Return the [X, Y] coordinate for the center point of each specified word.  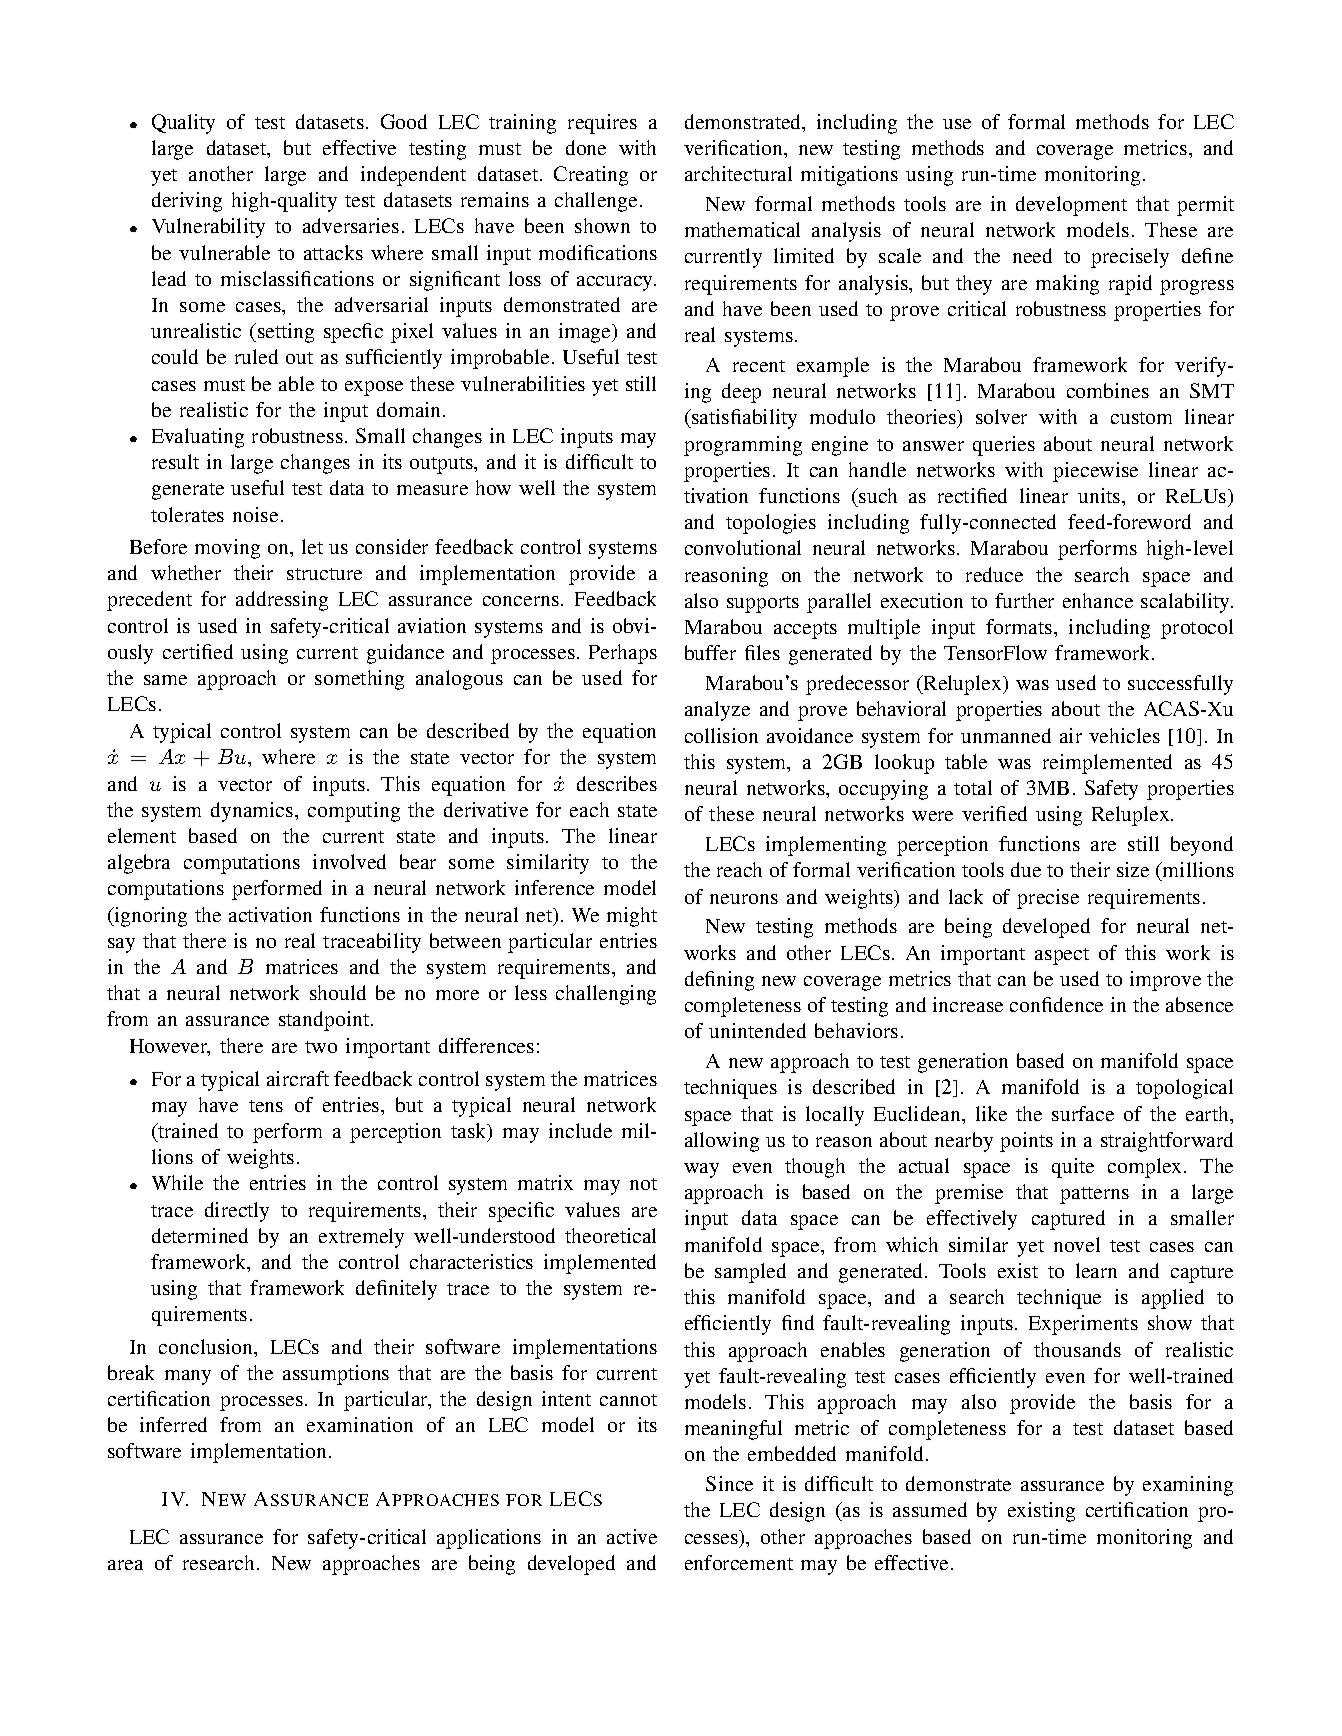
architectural [738, 173]
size [1133, 869]
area [125, 1565]
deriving [187, 202]
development [1071, 206]
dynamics [253, 812]
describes [617, 783]
